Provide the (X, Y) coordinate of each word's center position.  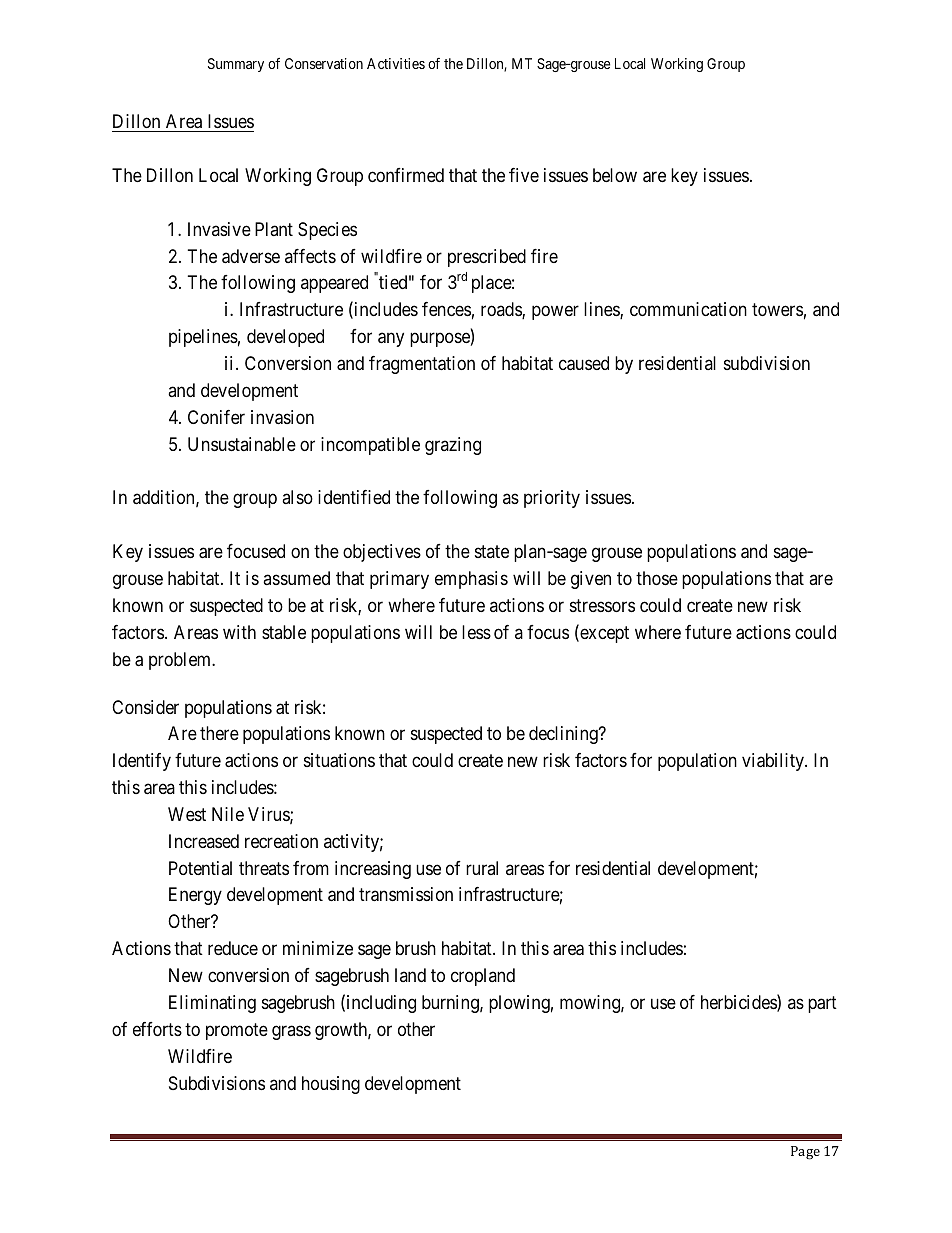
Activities (396, 63)
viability (774, 762)
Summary (236, 65)
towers (777, 310)
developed (285, 338)
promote (237, 1031)
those (657, 578)
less (476, 632)
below (615, 175)
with (239, 632)
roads (502, 310)
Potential (200, 868)
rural (482, 868)
